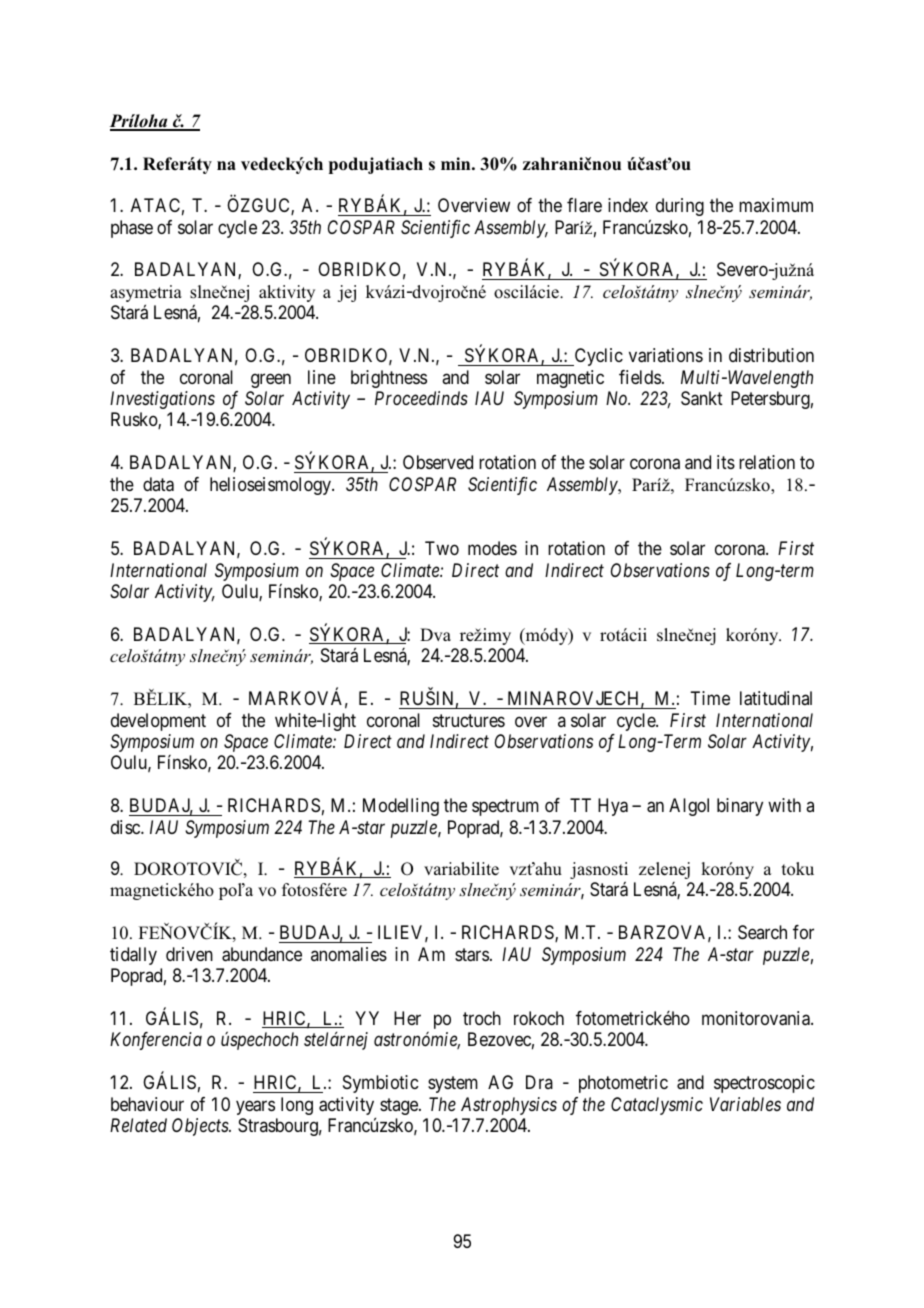 This screenshot has height=1308, width=924. I want to click on its, so click(726, 462).
